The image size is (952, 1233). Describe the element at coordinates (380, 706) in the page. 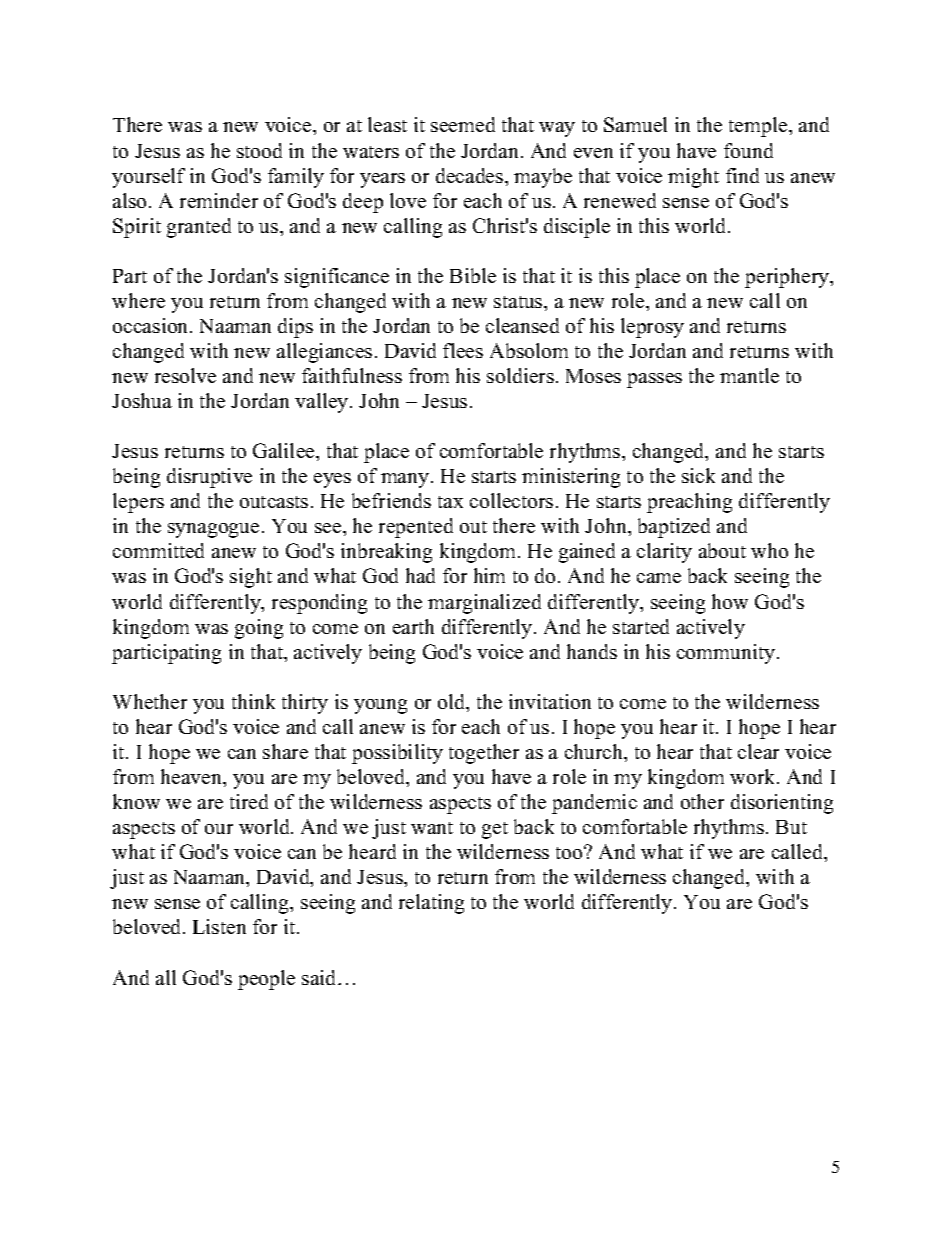

I see `young` at that location.
